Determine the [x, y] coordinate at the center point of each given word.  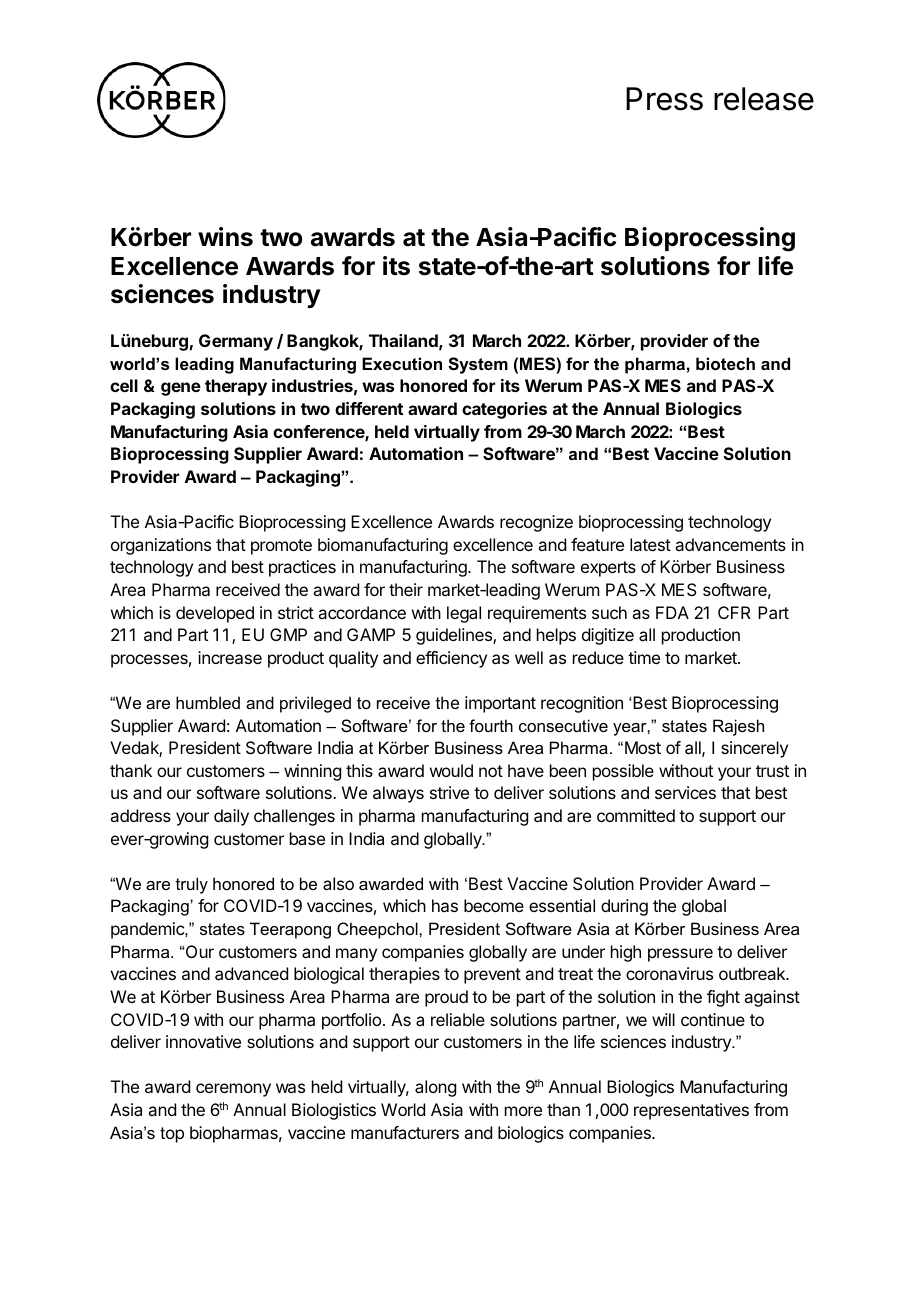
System [478, 365]
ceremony [233, 1090]
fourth [491, 725]
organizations [161, 546]
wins [225, 237]
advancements [730, 544]
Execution [402, 363]
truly [192, 885]
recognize [536, 523]
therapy [236, 387]
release [764, 99]
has [445, 905]
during [624, 907]
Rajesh [738, 727]
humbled [208, 702]
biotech [725, 363]
